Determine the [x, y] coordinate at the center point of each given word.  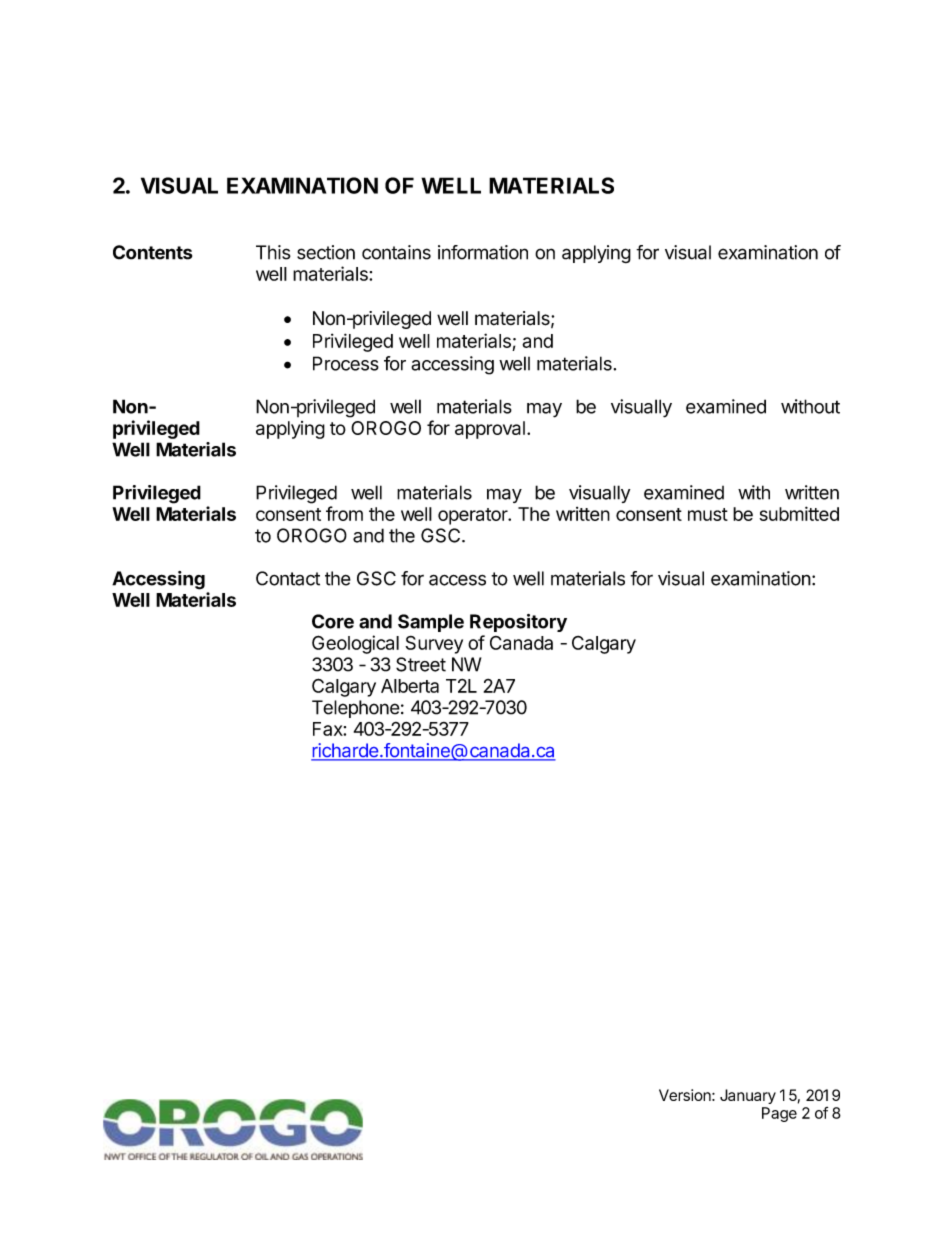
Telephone [356, 709]
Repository [518, 623]
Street [421, 664]
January [748, 1096]
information [483, 252]
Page [779, 1114]
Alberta [410, 686]
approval [490, 430]
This [273, 252]
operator [474, 516]
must [708, 514]
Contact [288, 578]
